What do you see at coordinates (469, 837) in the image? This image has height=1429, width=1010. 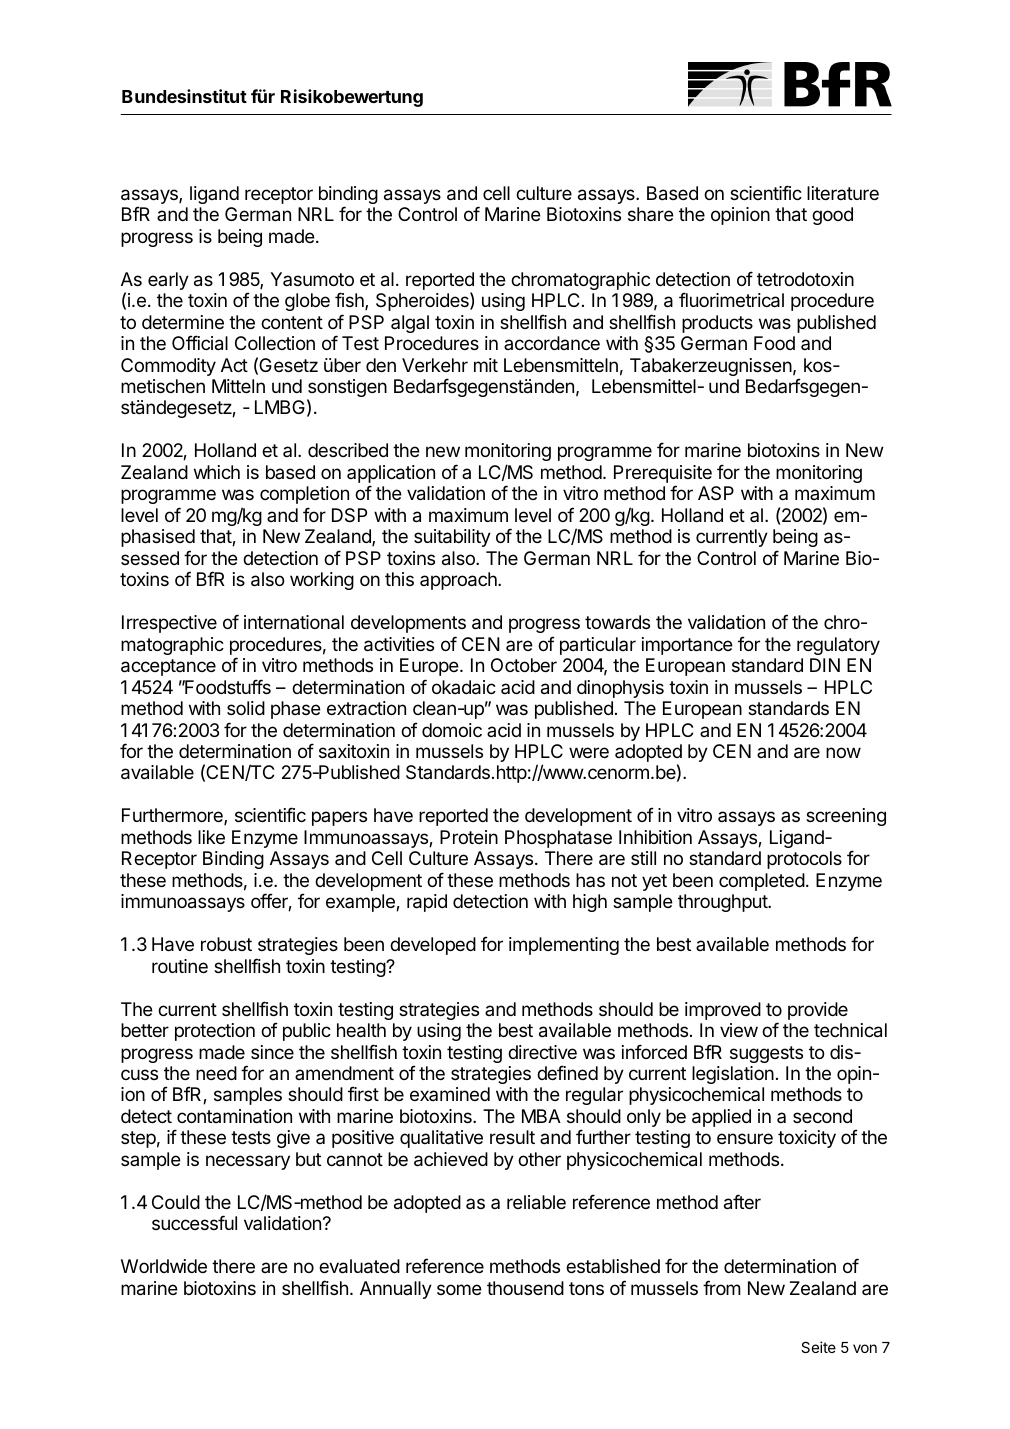 I see `Protein` at bounding box center [469, 837].
